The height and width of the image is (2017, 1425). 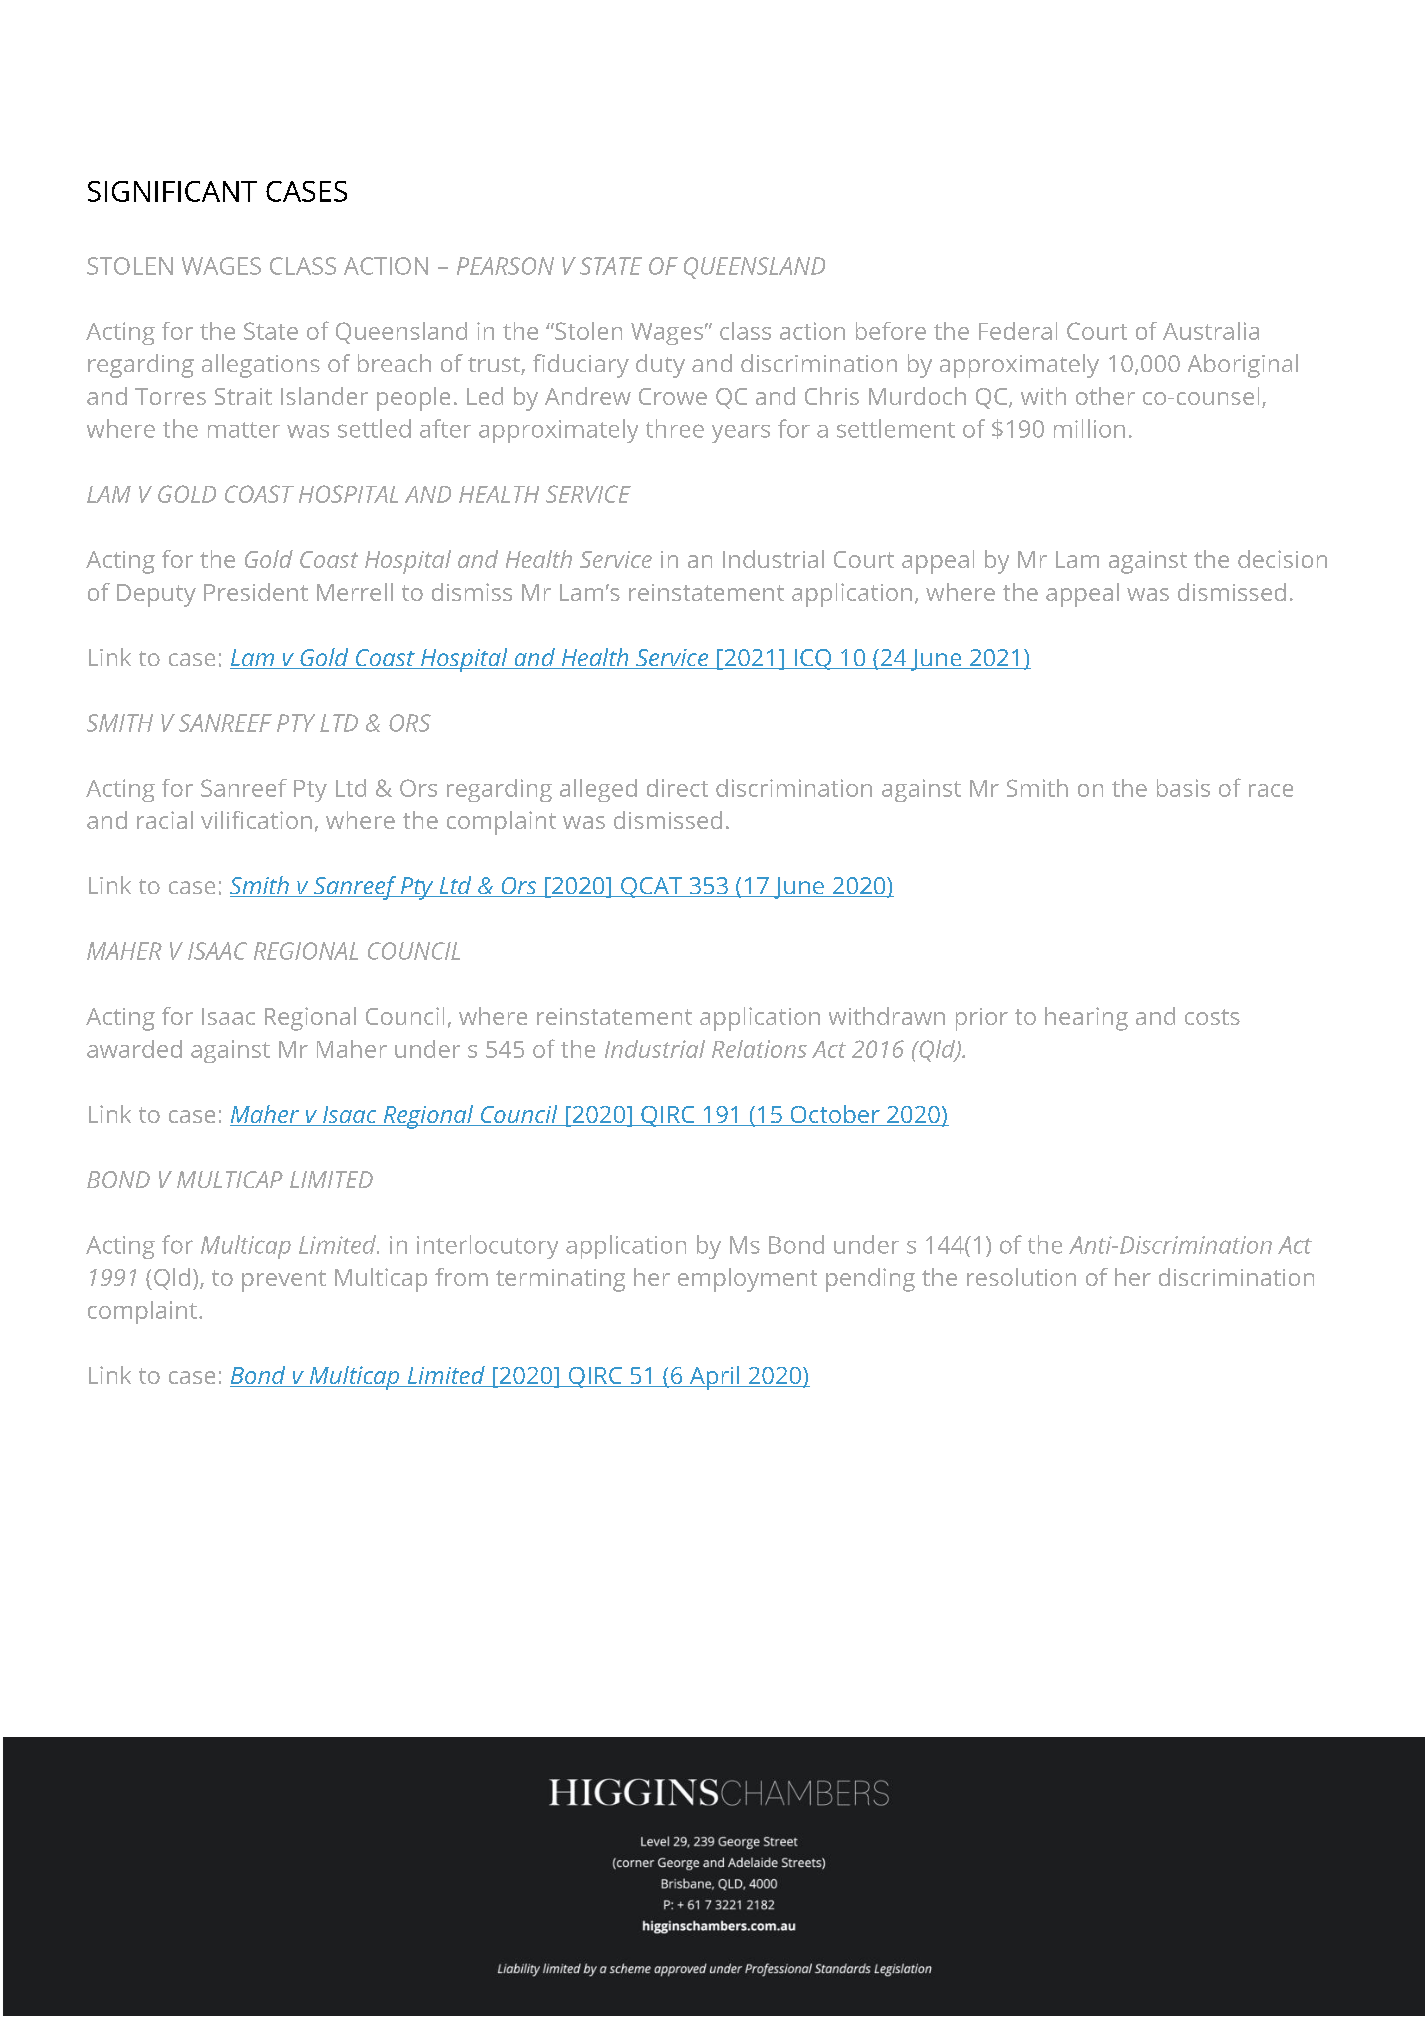 I want to click on SIGNIFICANT, so click(x=172, y=191).
